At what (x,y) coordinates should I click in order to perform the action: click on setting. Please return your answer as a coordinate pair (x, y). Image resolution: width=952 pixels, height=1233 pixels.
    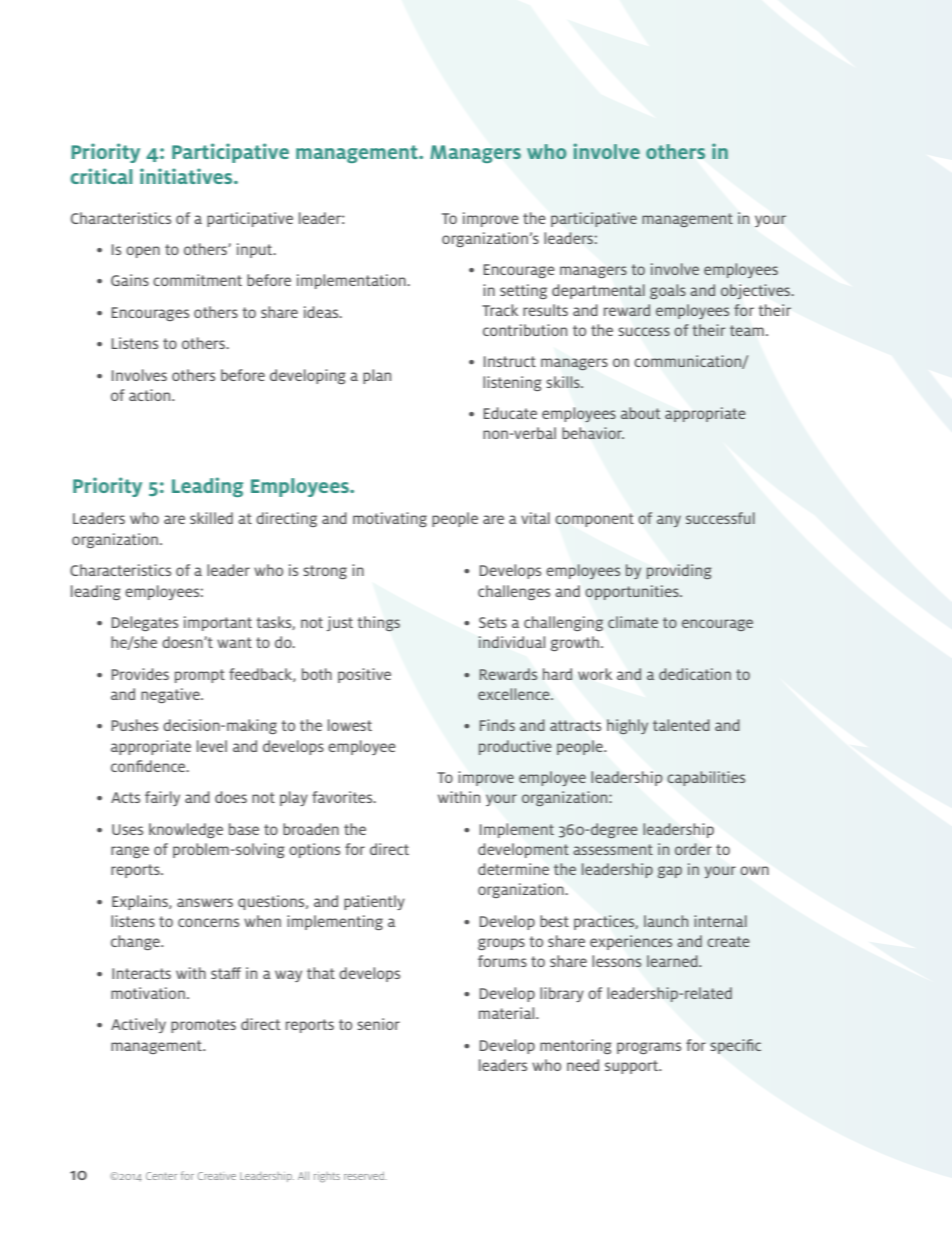
    Looking at the image, I should click on (523, 291).
